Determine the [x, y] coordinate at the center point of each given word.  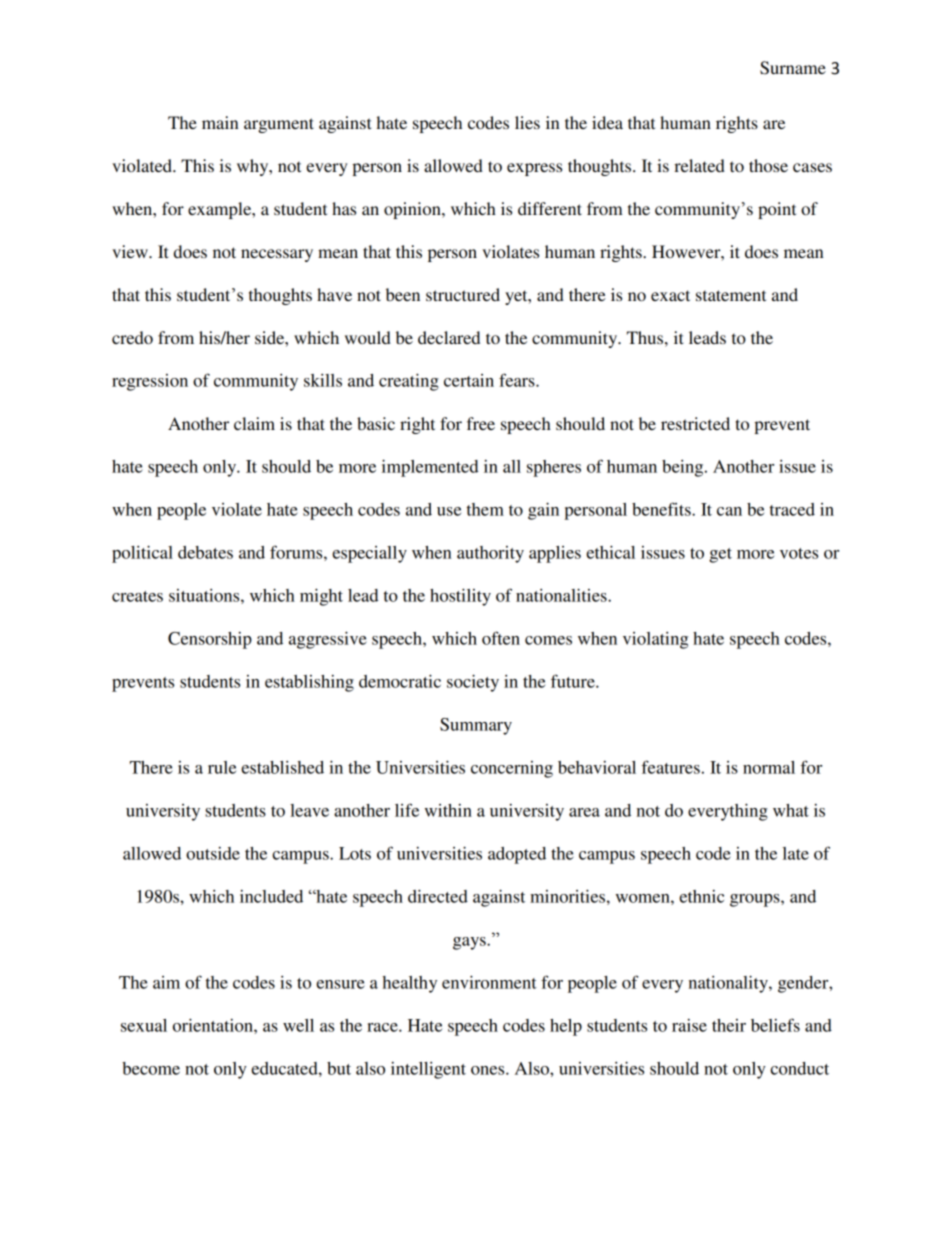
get [720, 555]
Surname [793, 68]
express [534, 169]
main [220, 122]
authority [490, 554]
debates [205, 552]
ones [489, 1070]
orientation [214, 1025]
